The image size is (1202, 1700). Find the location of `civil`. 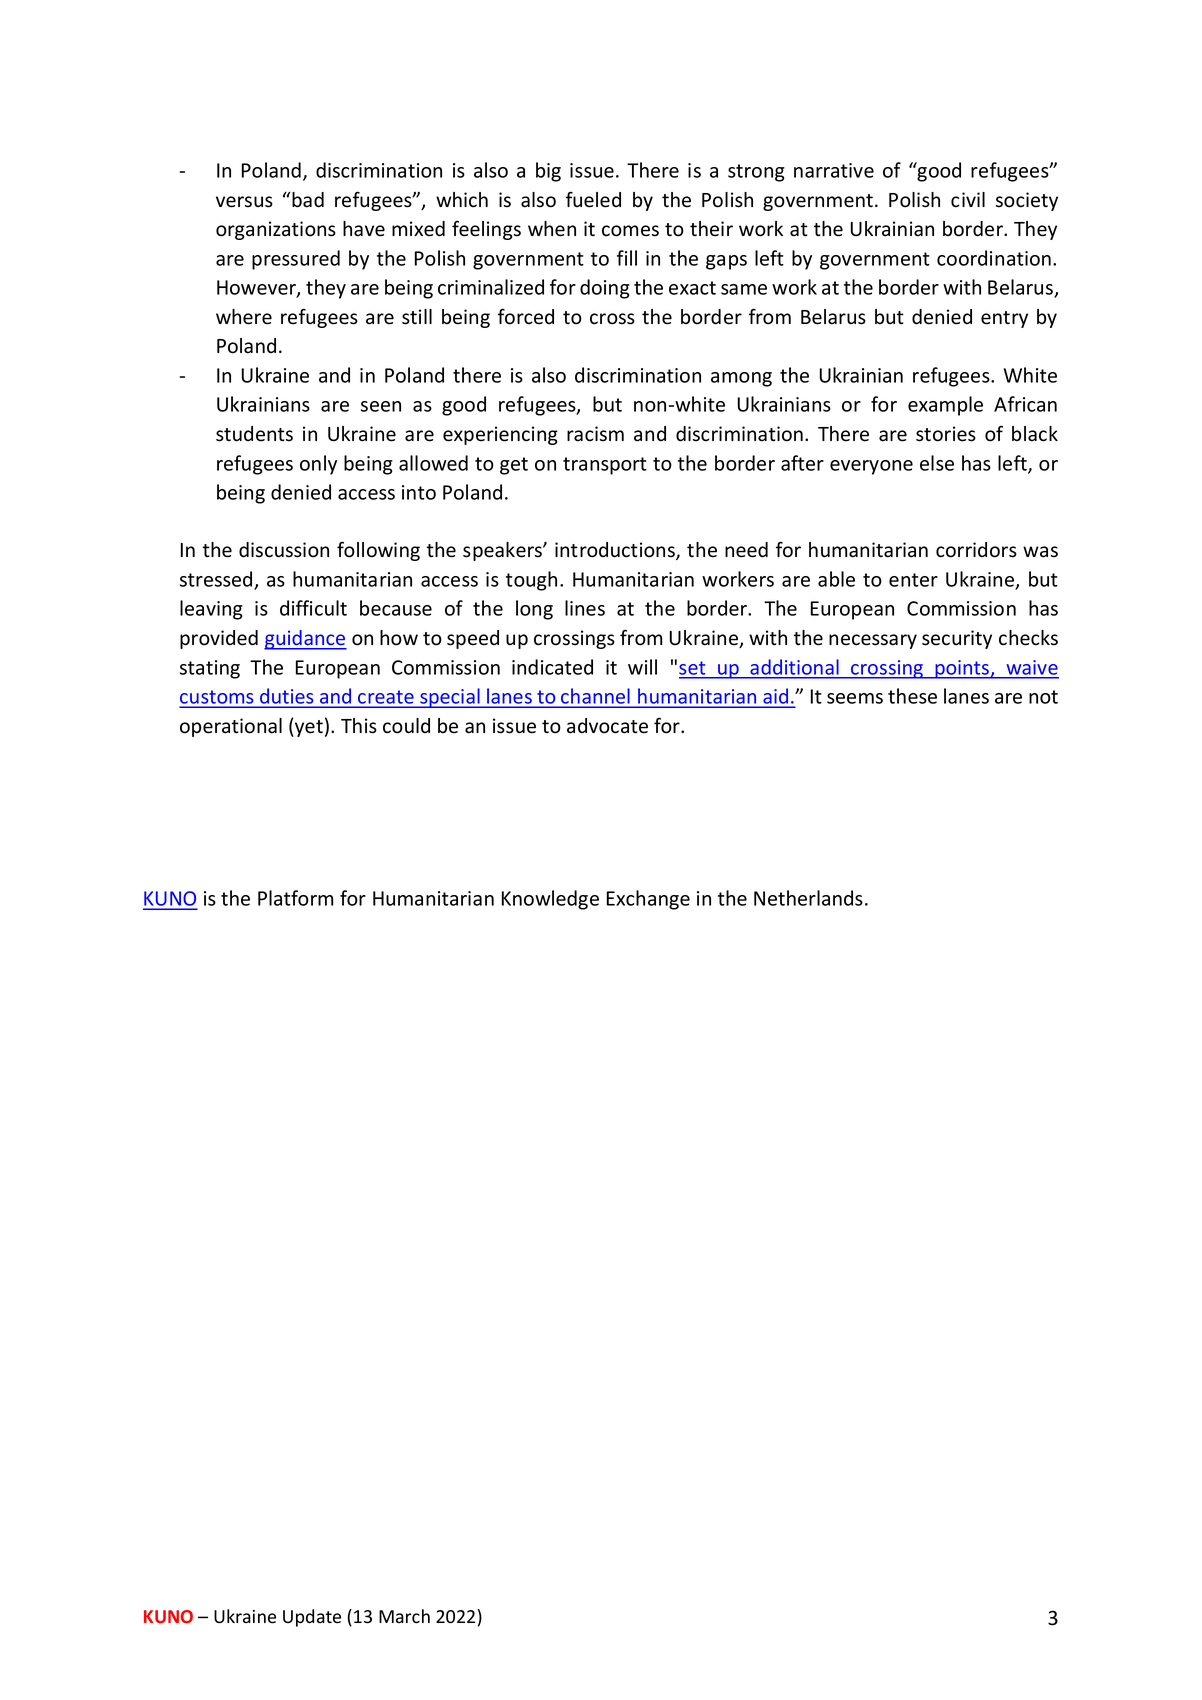

civil is located at coordinates (968, 200).
